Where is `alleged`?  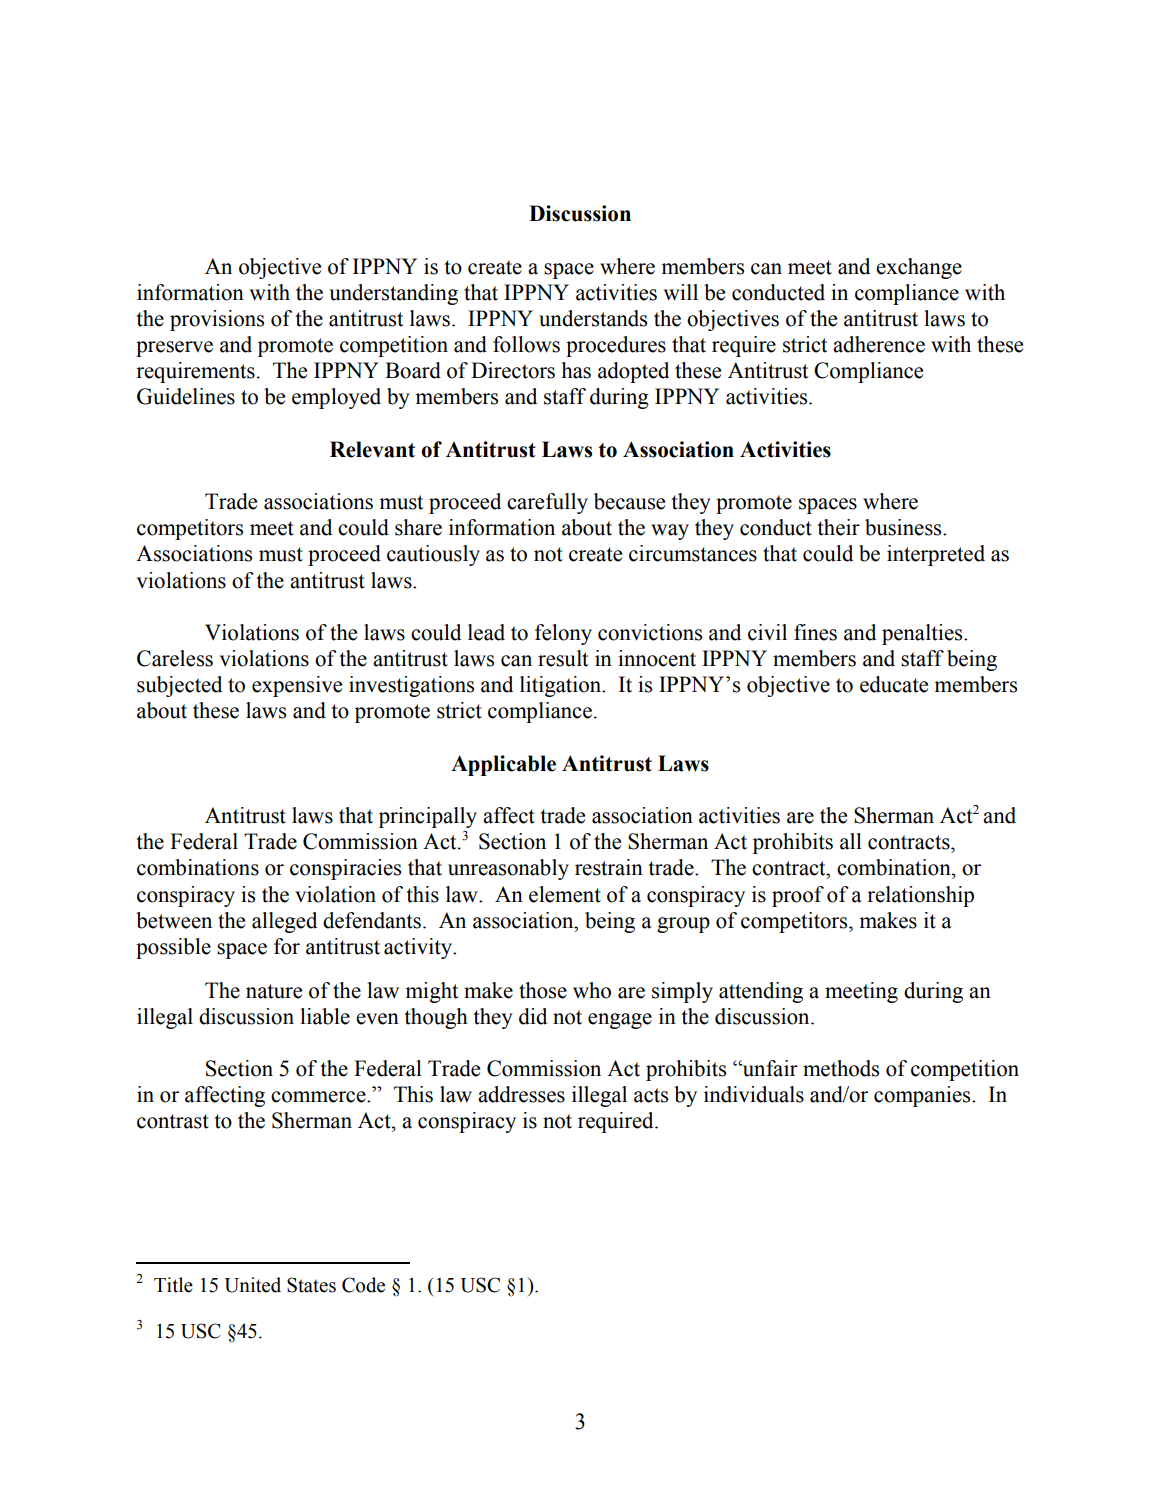 alleged is located at coordinates (284, 922).
